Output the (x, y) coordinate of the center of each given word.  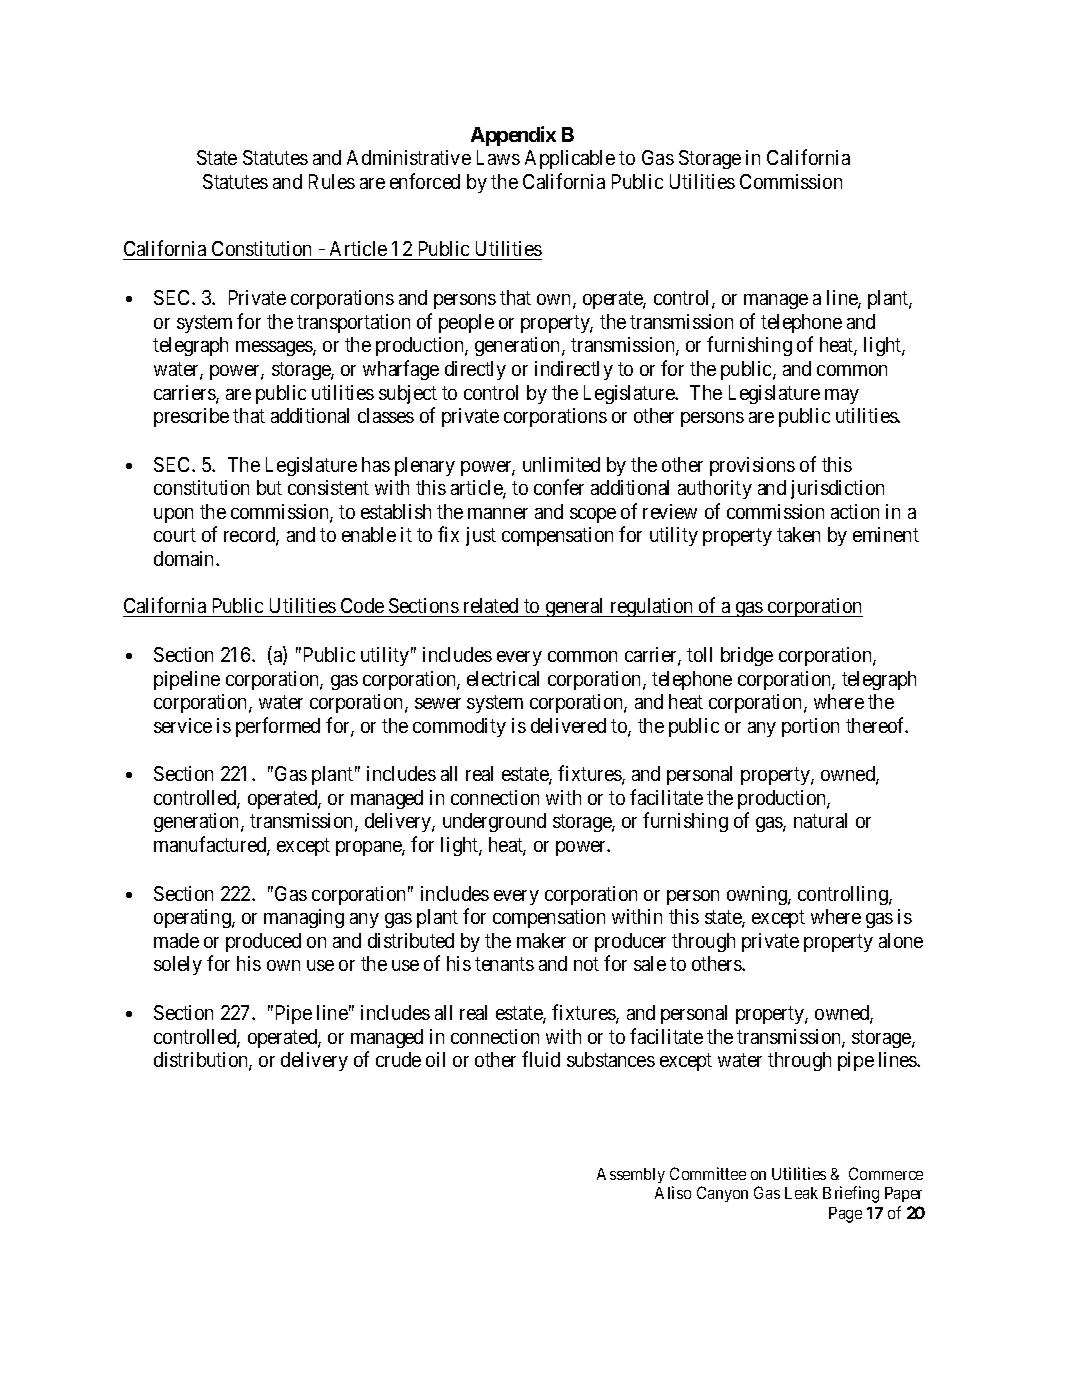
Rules (332, 181)
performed (278, 727)
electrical (503, 678)
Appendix (513, 136)
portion (810, 727)
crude (398, 1059)
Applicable (570, 159)
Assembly (631, 1175)
